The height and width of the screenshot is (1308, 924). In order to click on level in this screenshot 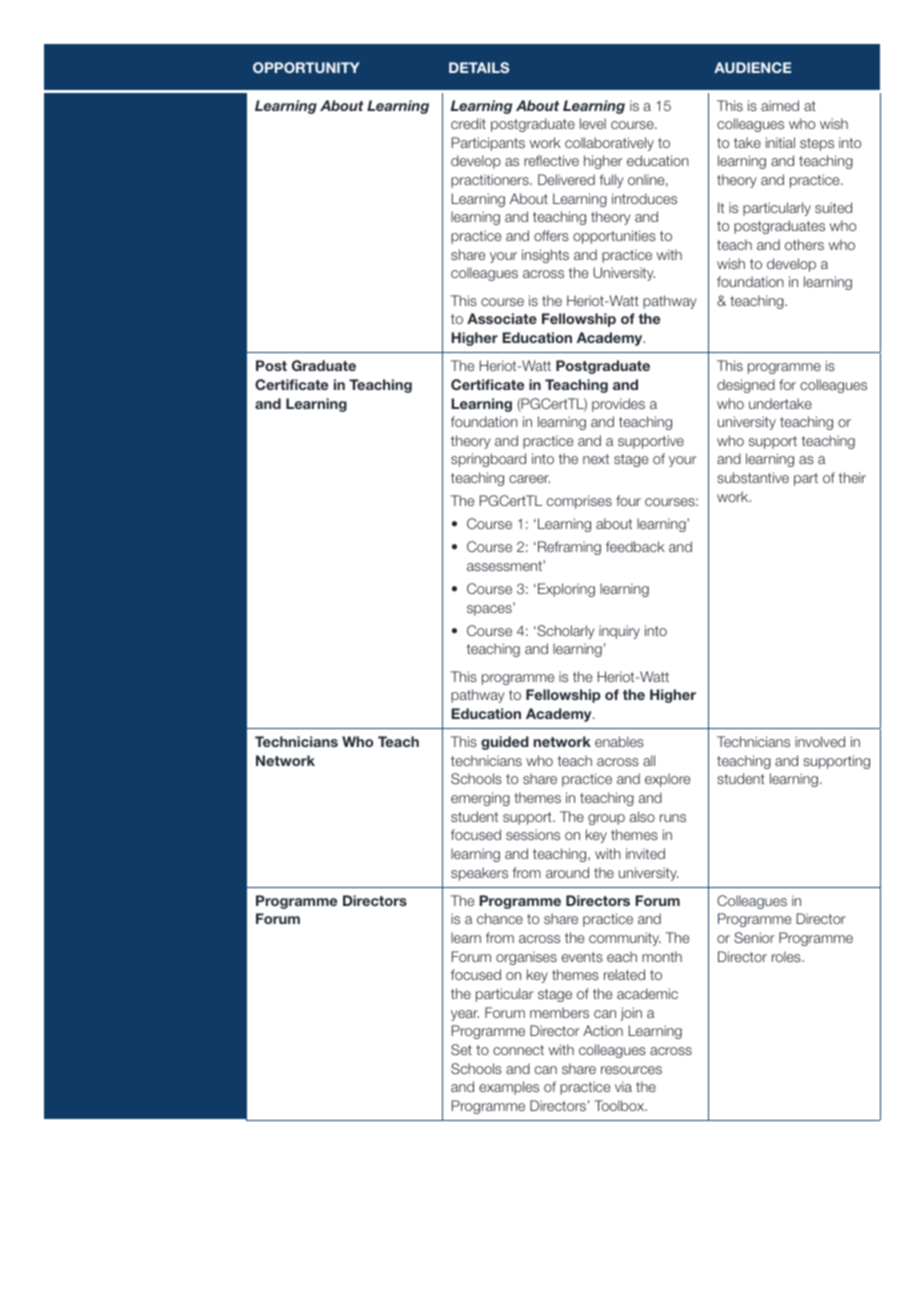, I will do `click(593, 123)`.
